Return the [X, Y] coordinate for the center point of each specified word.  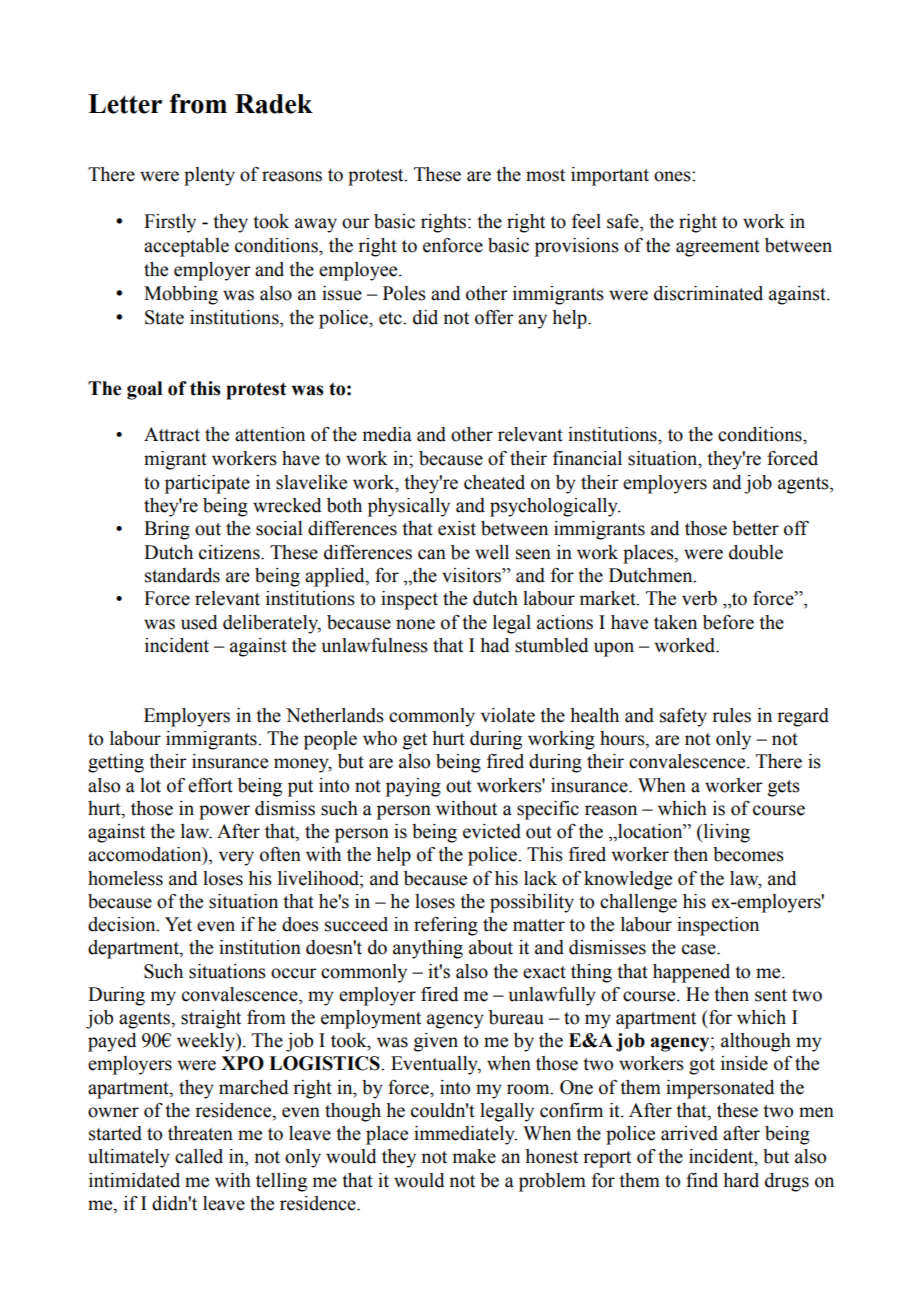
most [545, 175]
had [494, 645]
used [199, 622]
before [728, 622]
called [199, 1156]
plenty [209, 176]
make [474, 1156]
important [610, 176]
